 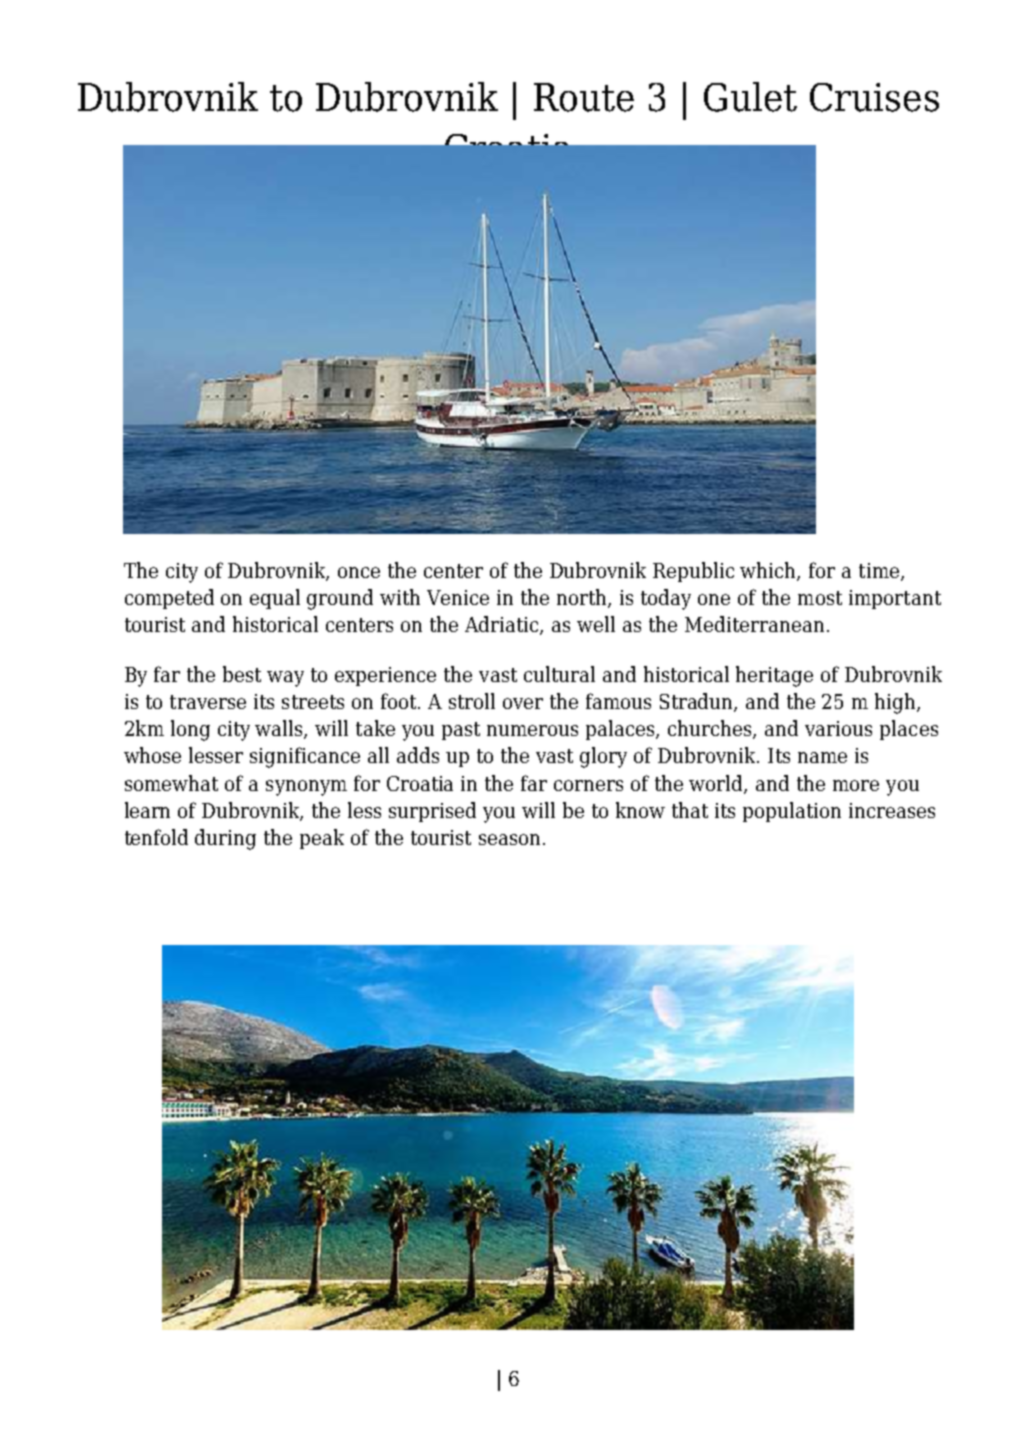 What do you see at coordinates (359, 572) in the image?
I see `once` at bounding box center [359, 572].
